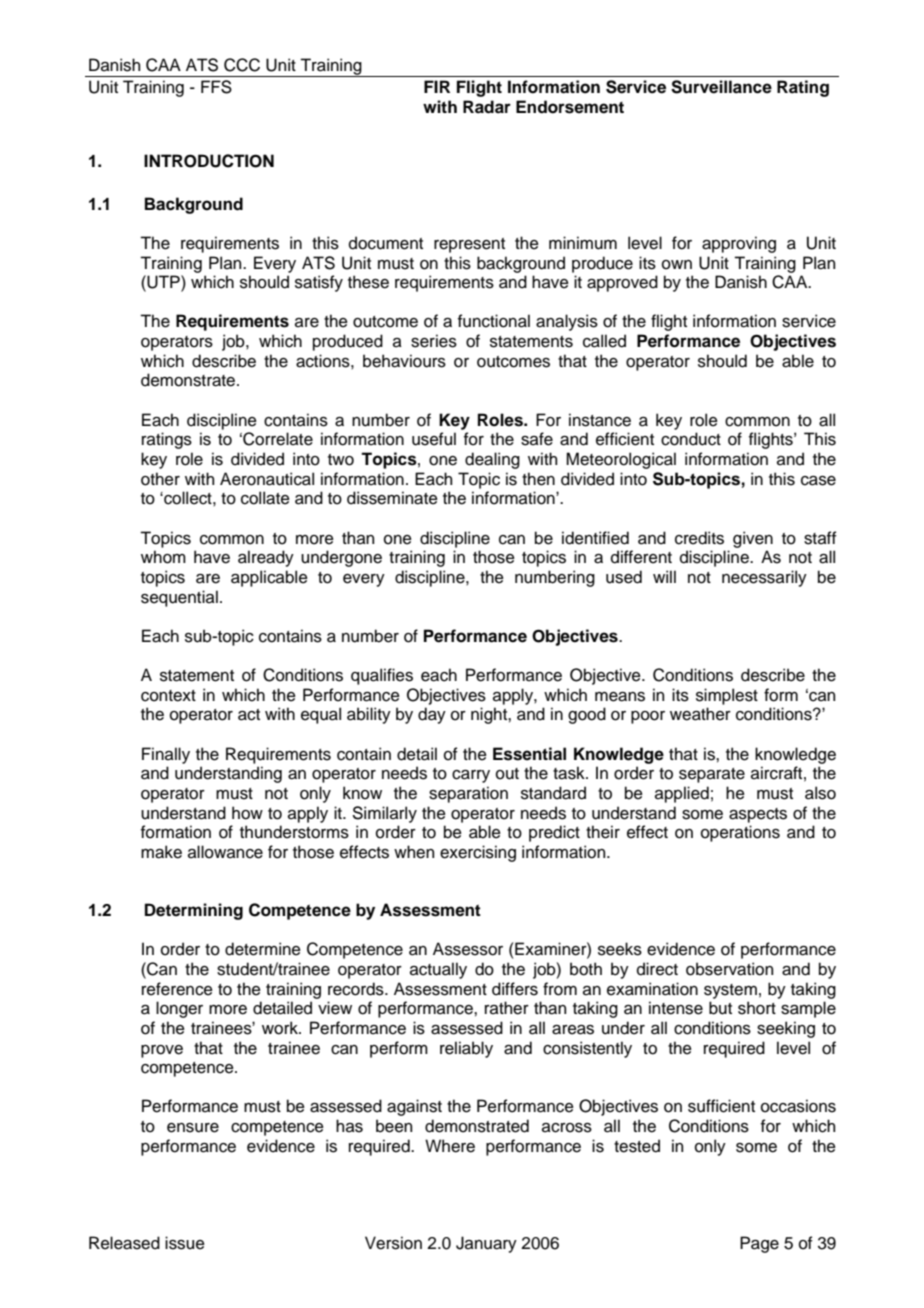  Describe the element at coordinates (486, 1244) in the page. I see `January` at that location.
